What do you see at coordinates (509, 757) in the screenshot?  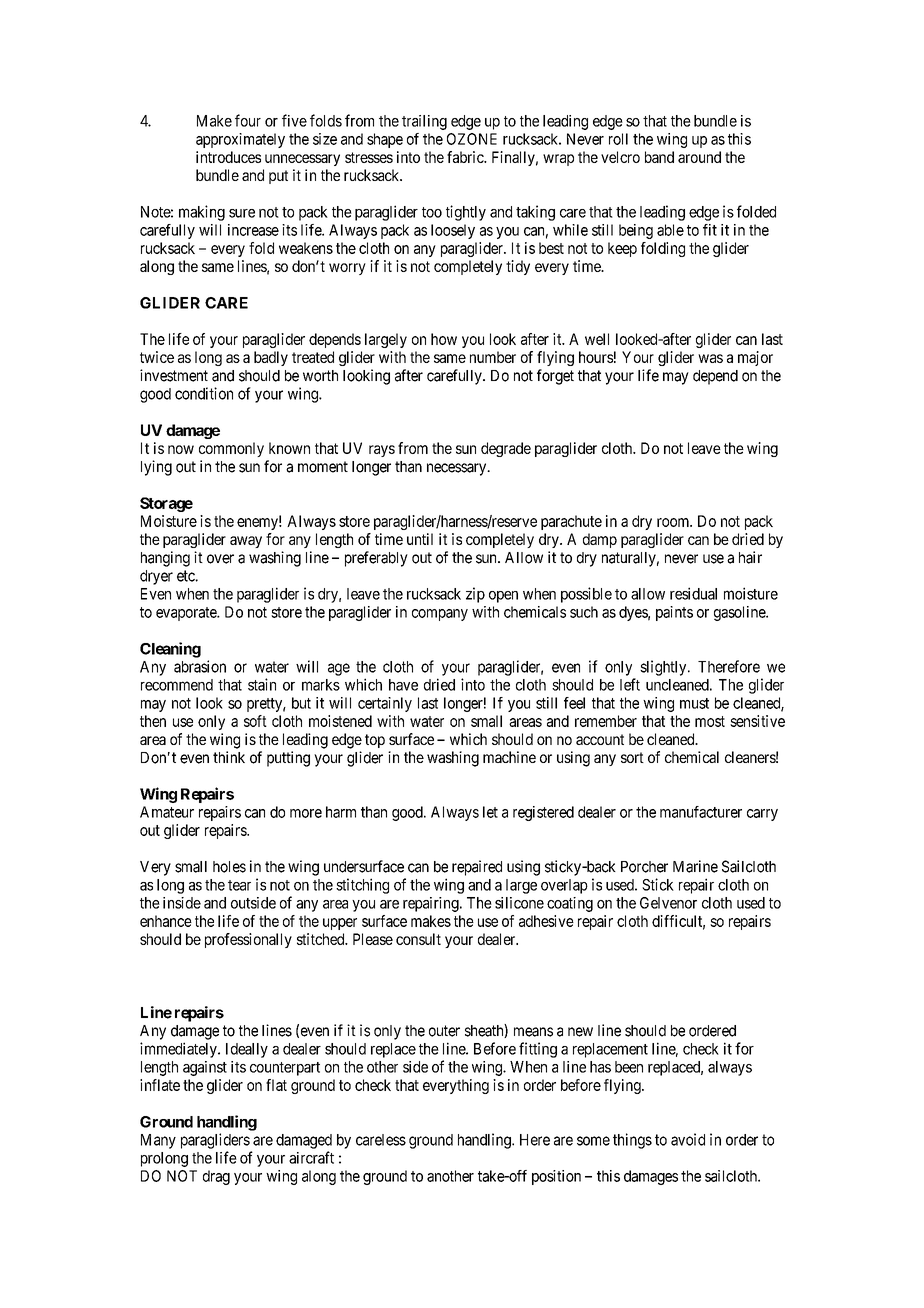 I see `machine` at bounding box center [509, 757].
